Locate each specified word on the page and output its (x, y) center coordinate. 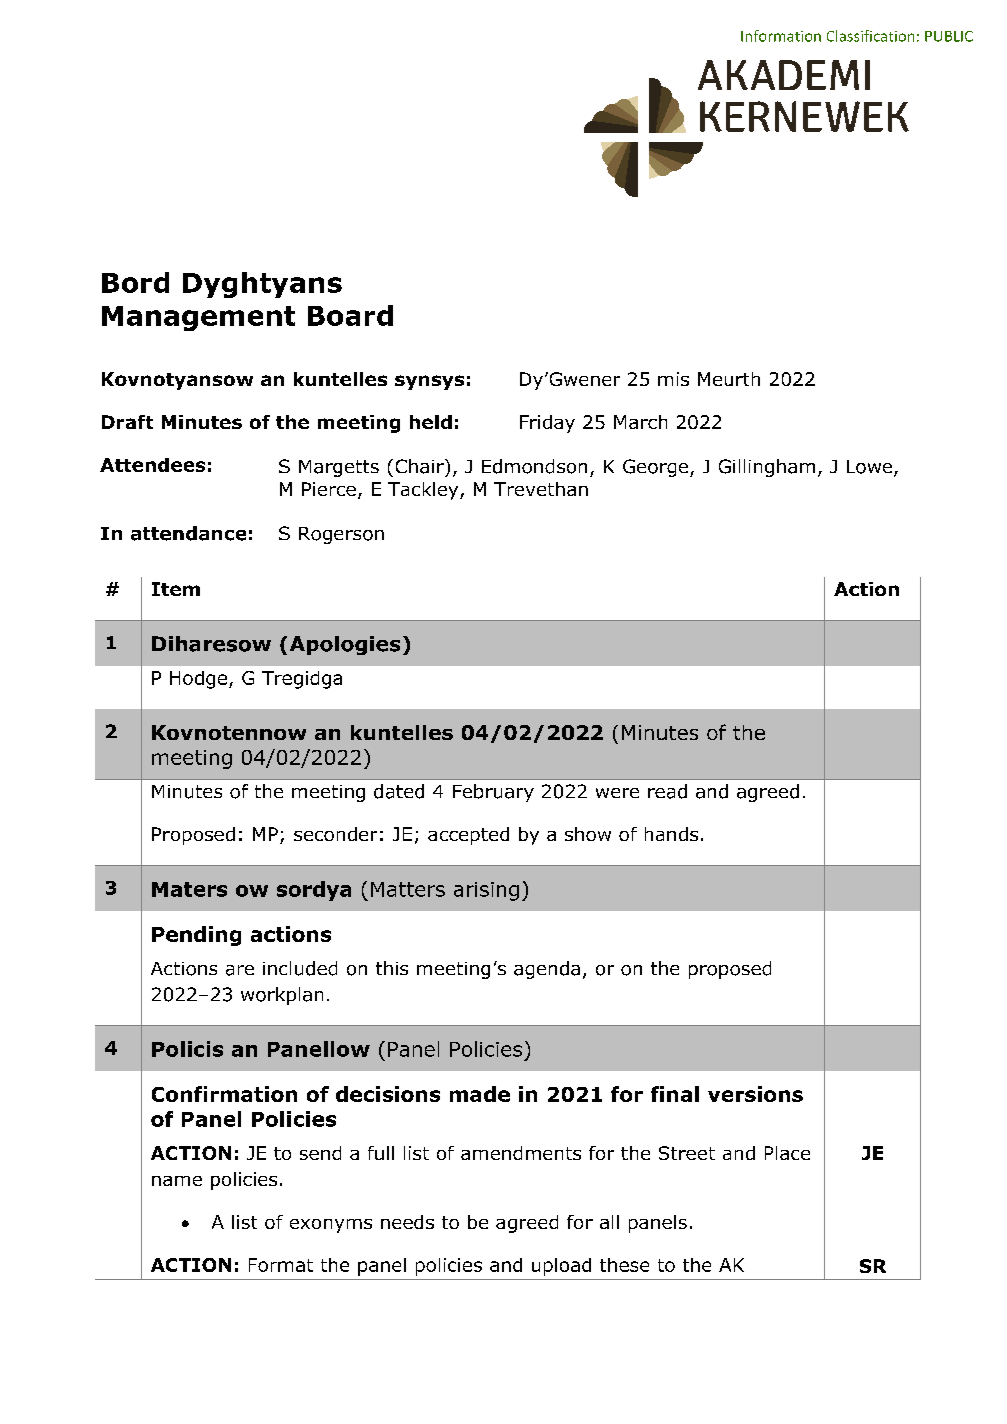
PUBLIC (949, 36)
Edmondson (534, 466)
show (588, 834)
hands (671, 834)
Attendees (152, 465)
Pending (196, 936)
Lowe (869, 467)
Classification (870, 36)
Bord (135, 282)
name (177, 1181)
